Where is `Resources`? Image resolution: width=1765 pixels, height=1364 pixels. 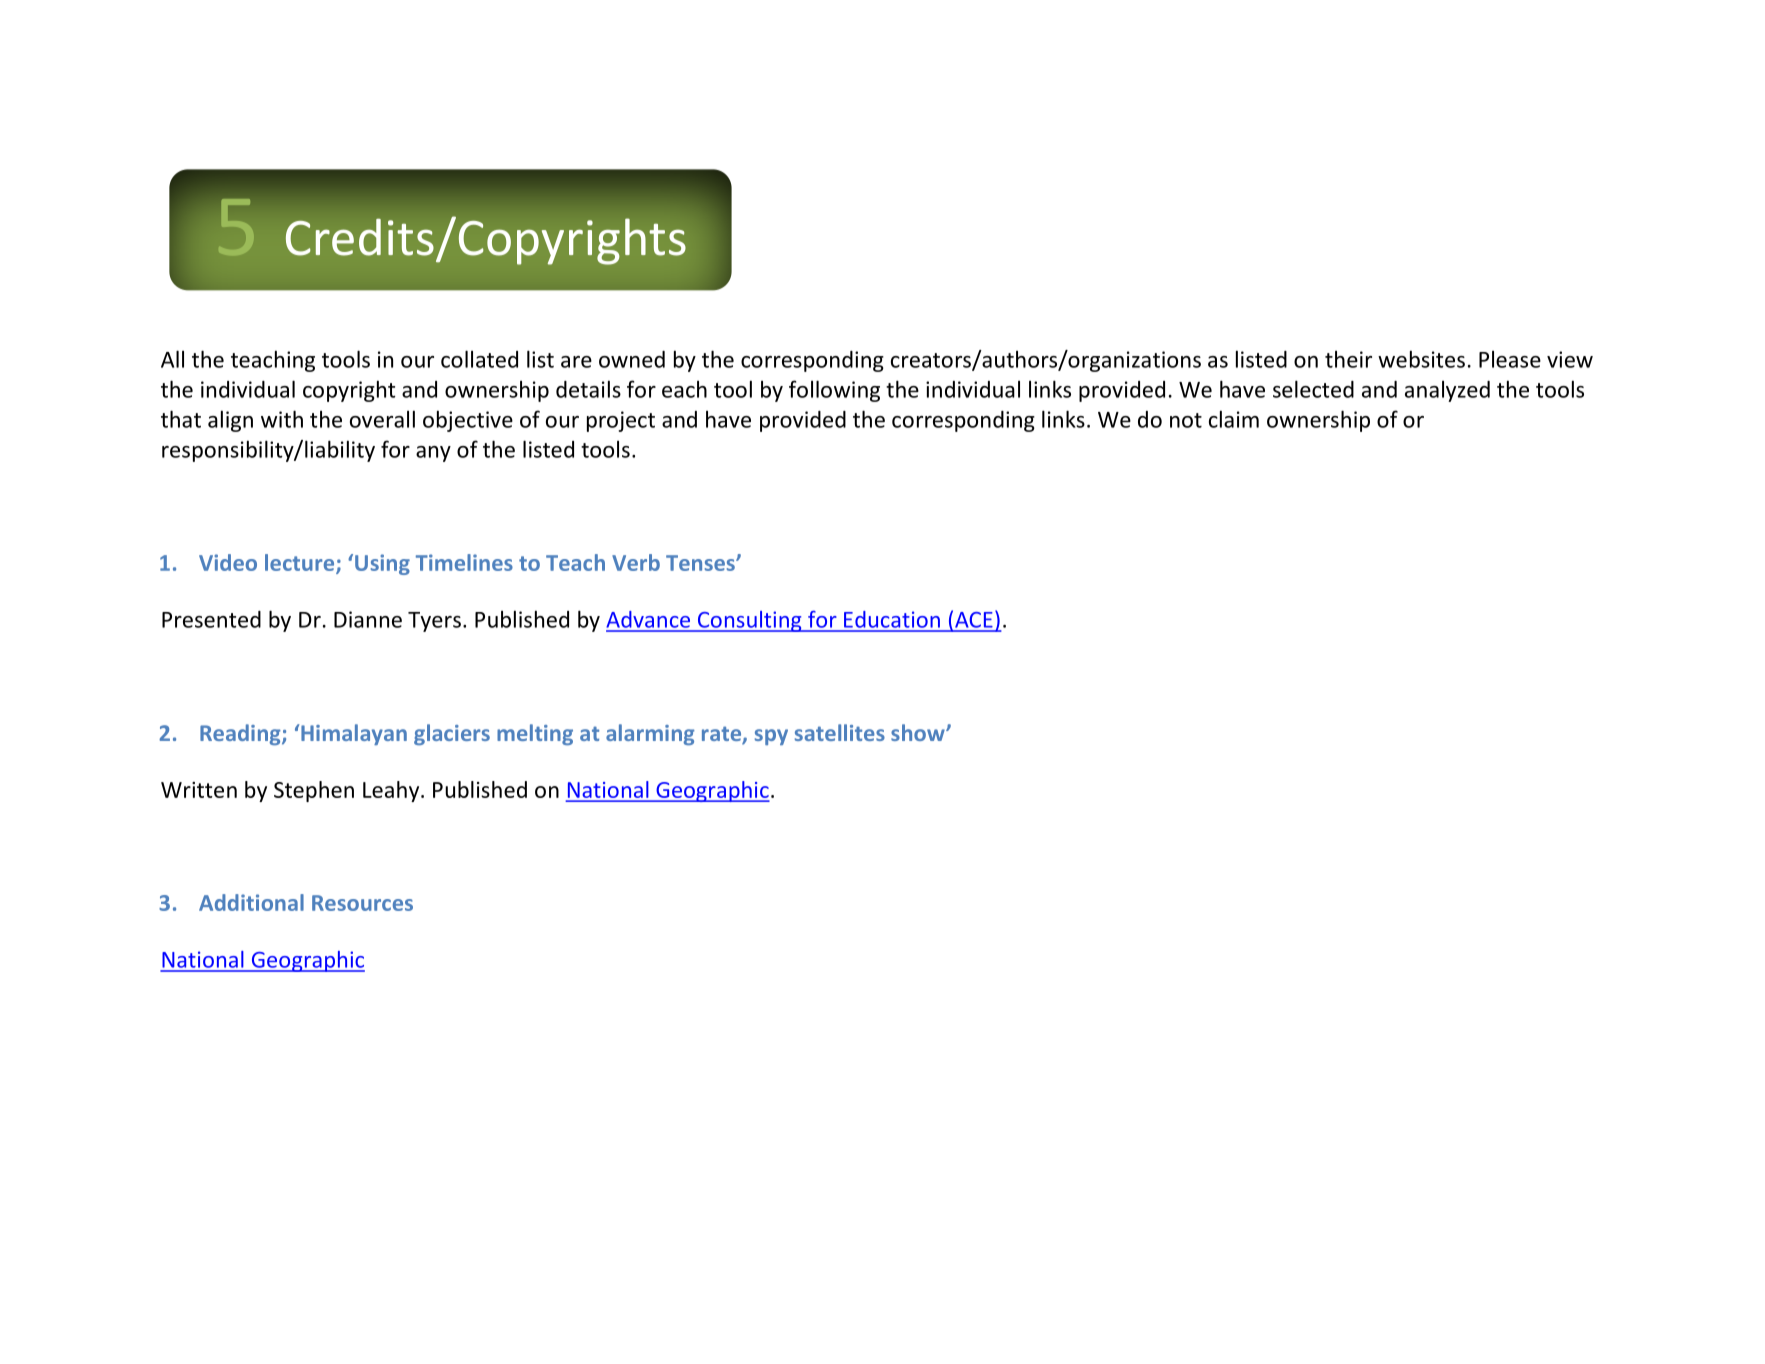 Resources is located at coordinates (362, 903).
